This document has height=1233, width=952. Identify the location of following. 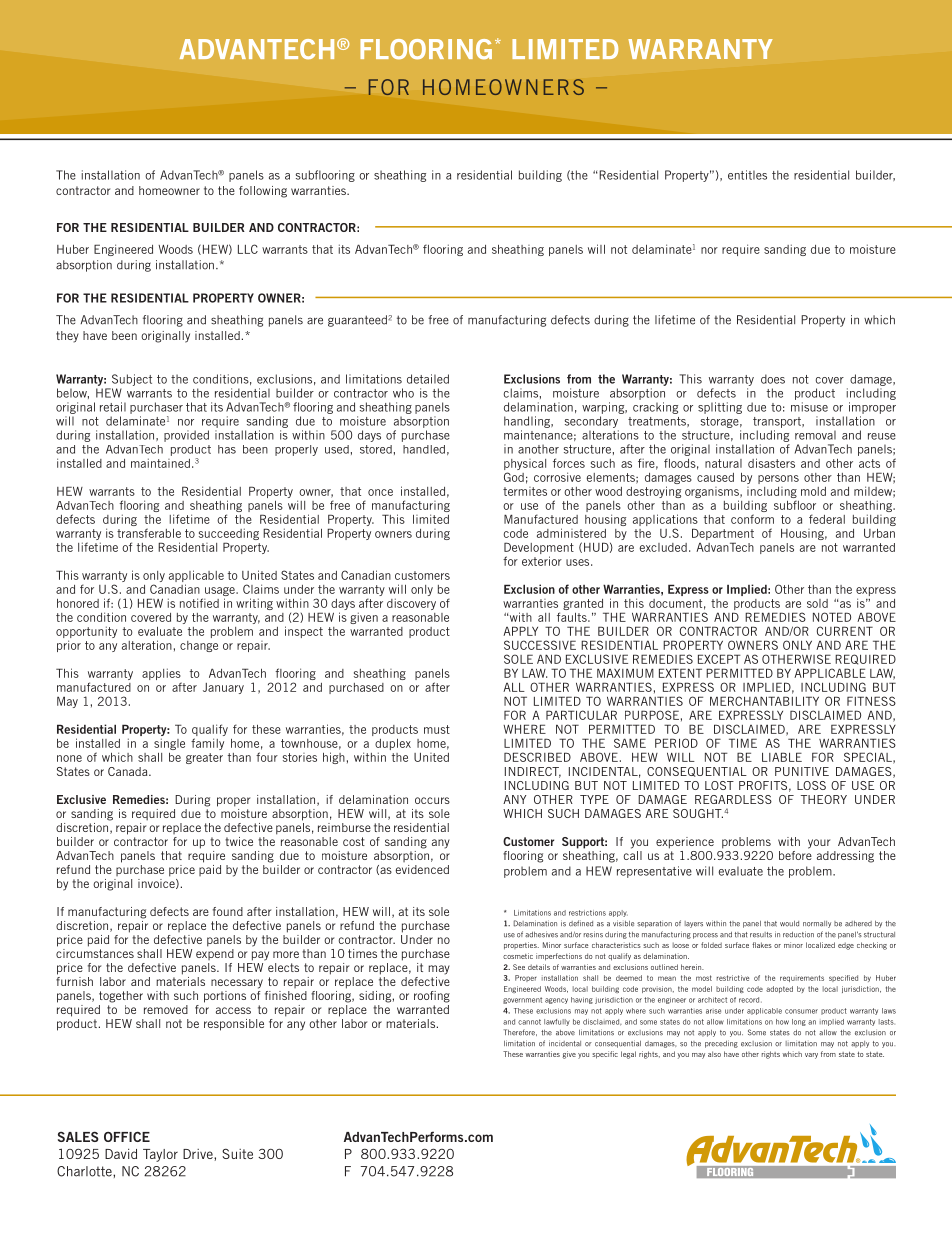
(263, 192).
